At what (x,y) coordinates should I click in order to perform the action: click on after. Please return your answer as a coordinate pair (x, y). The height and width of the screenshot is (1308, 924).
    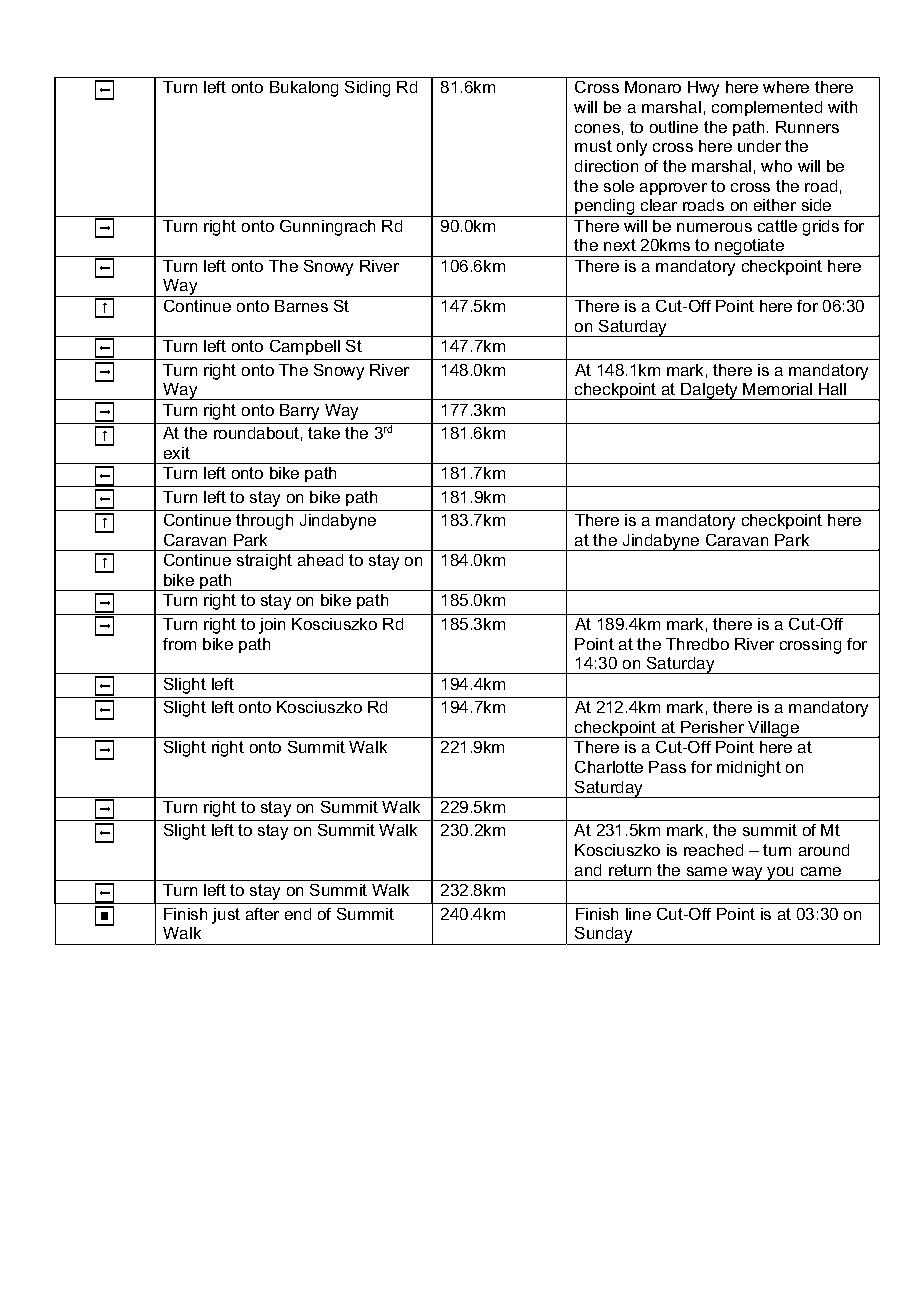
    Looking at the image, I should click on (262, 914).
